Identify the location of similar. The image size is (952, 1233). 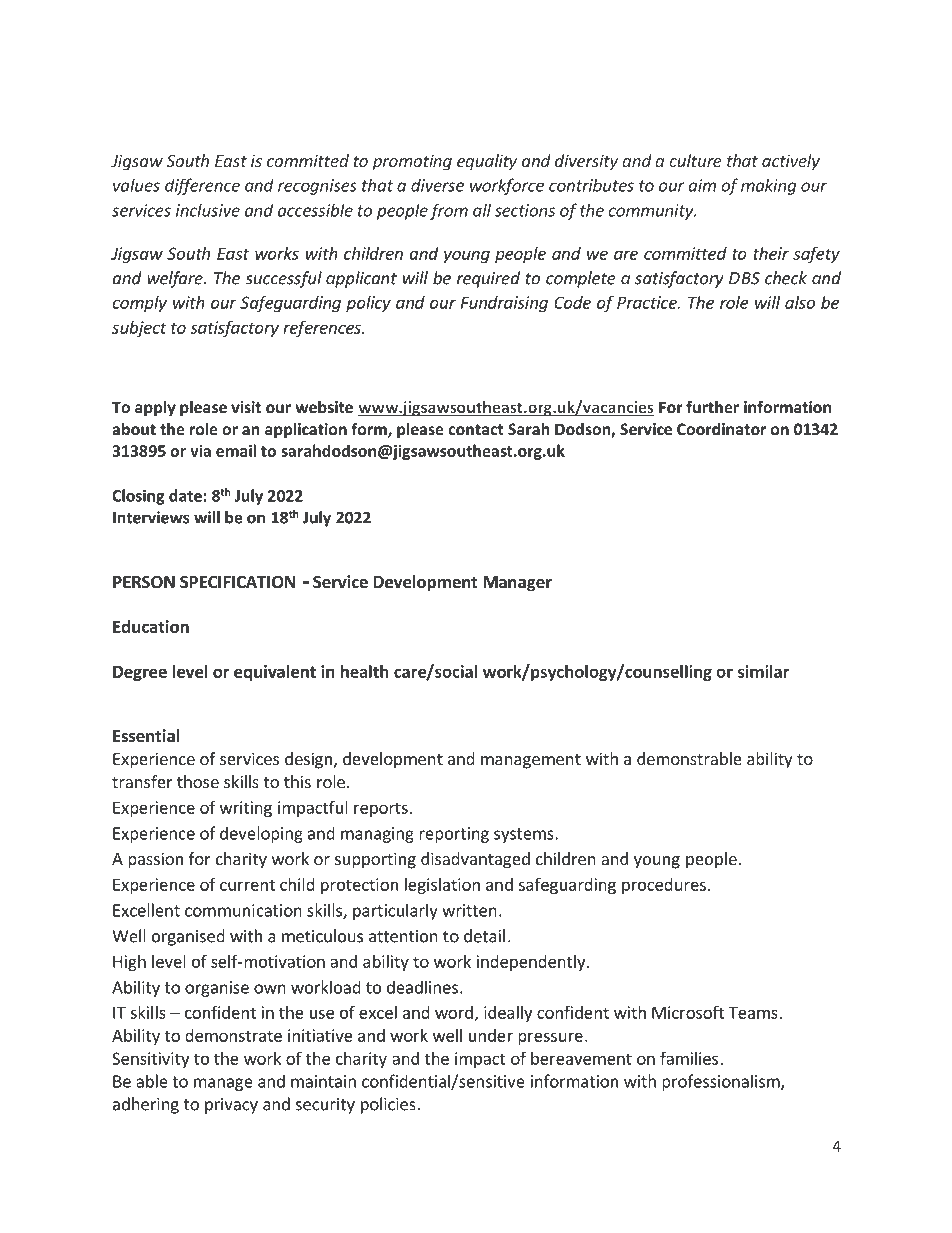
(763, 671).
